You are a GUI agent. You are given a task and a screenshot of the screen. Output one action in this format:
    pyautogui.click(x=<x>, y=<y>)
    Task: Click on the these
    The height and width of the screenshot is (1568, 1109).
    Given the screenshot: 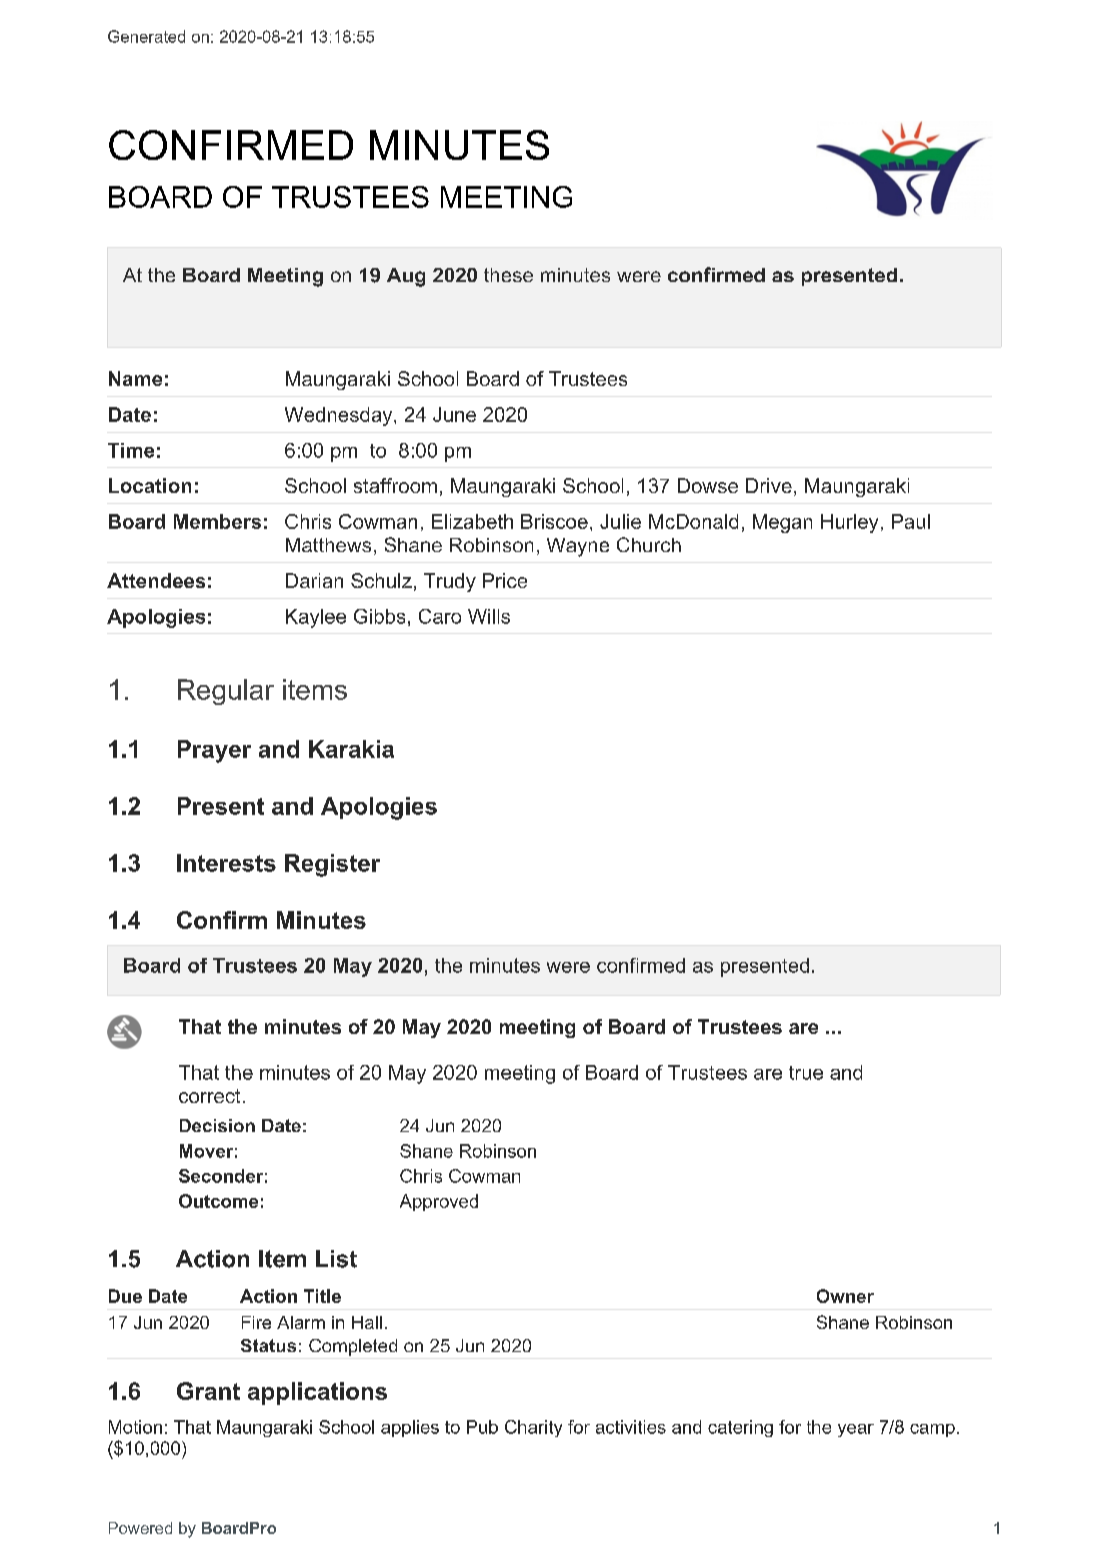 What is the action you would take?
    pyautogui.click(x=508, y=275)
